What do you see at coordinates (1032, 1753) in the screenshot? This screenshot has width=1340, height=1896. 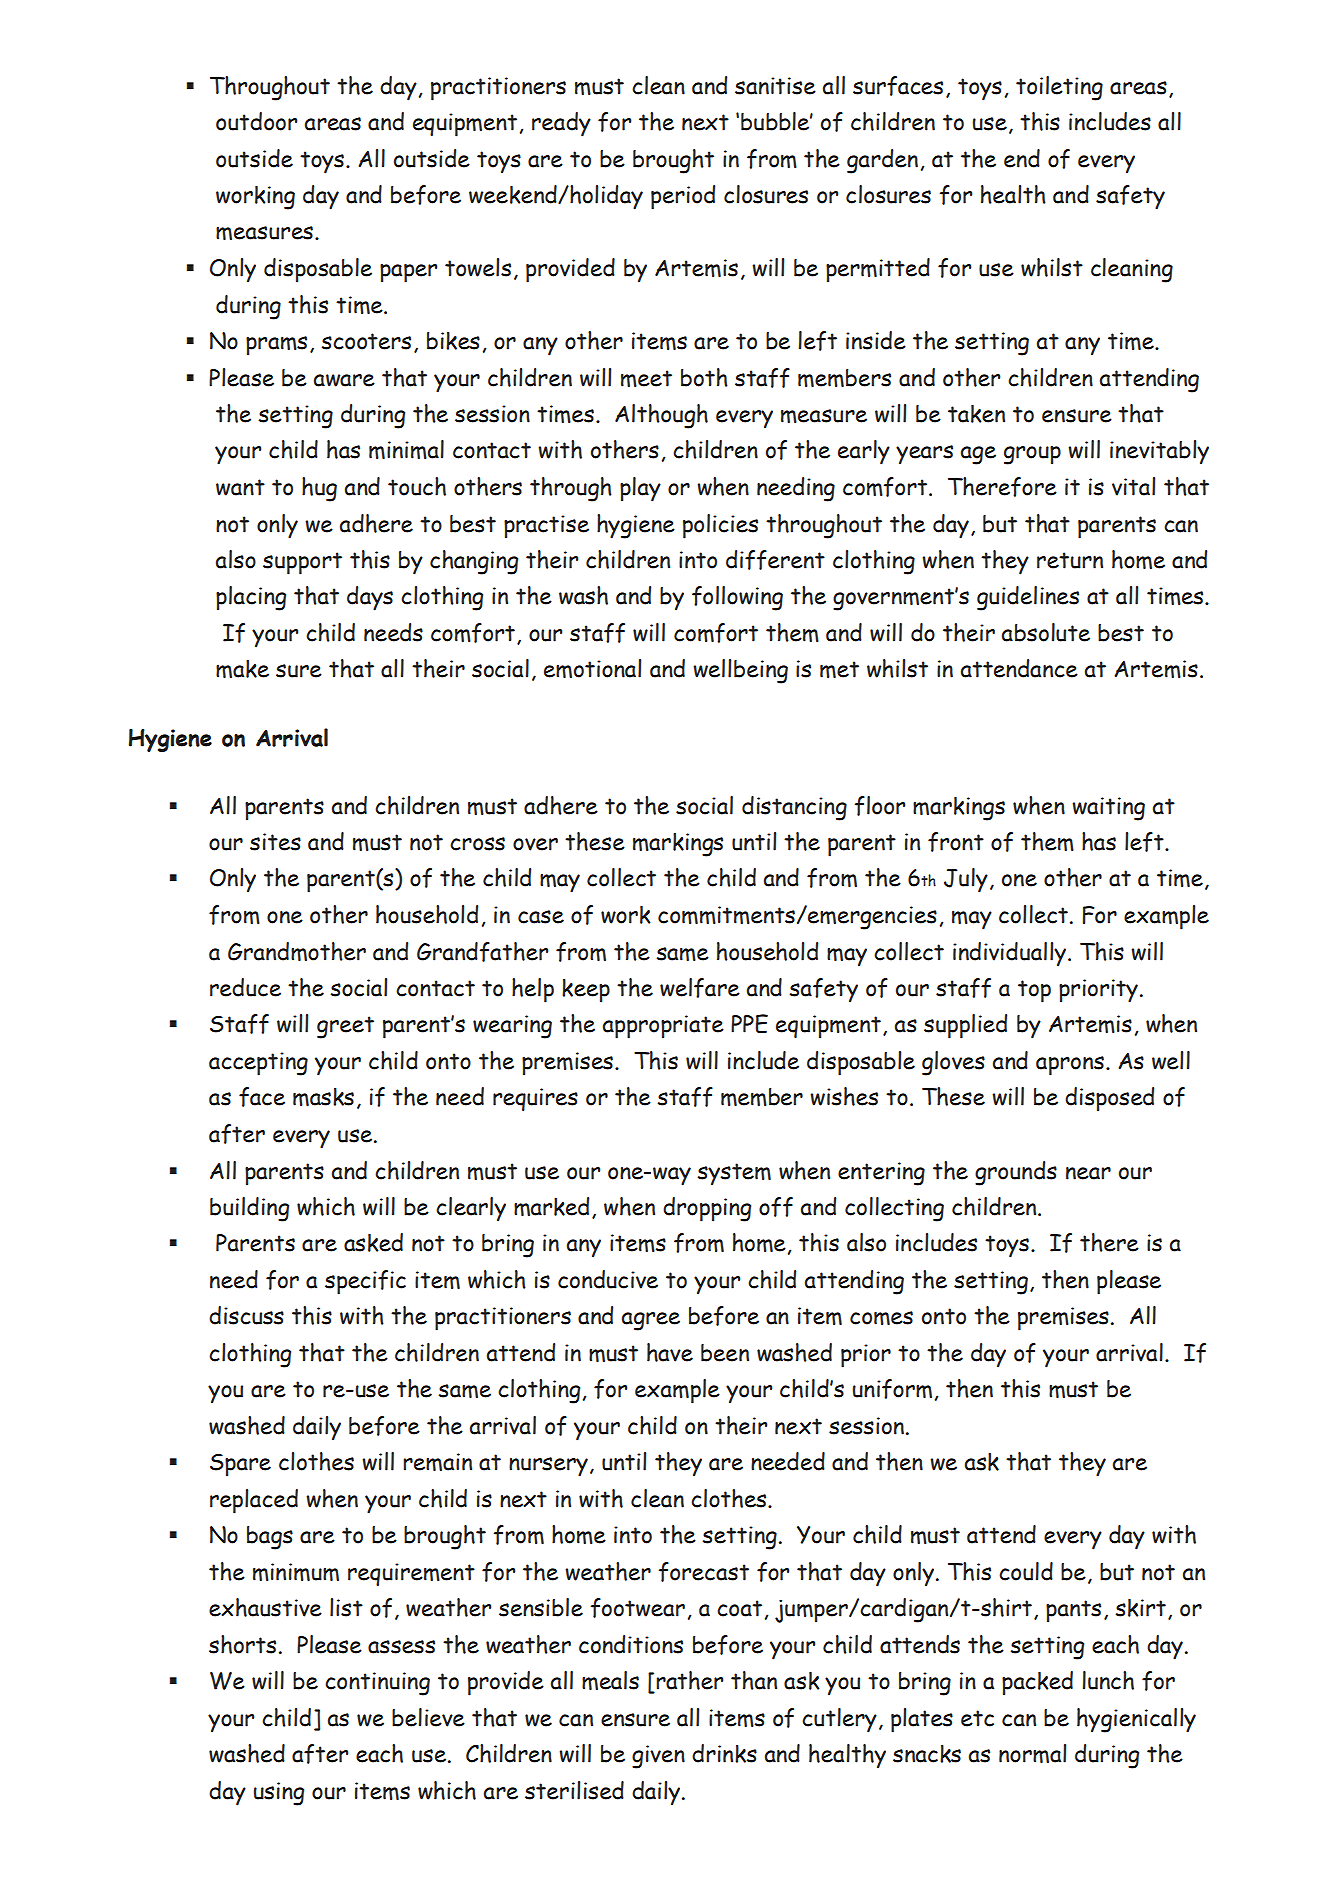 I see `normal` at bounding box center [1032, 1753].
